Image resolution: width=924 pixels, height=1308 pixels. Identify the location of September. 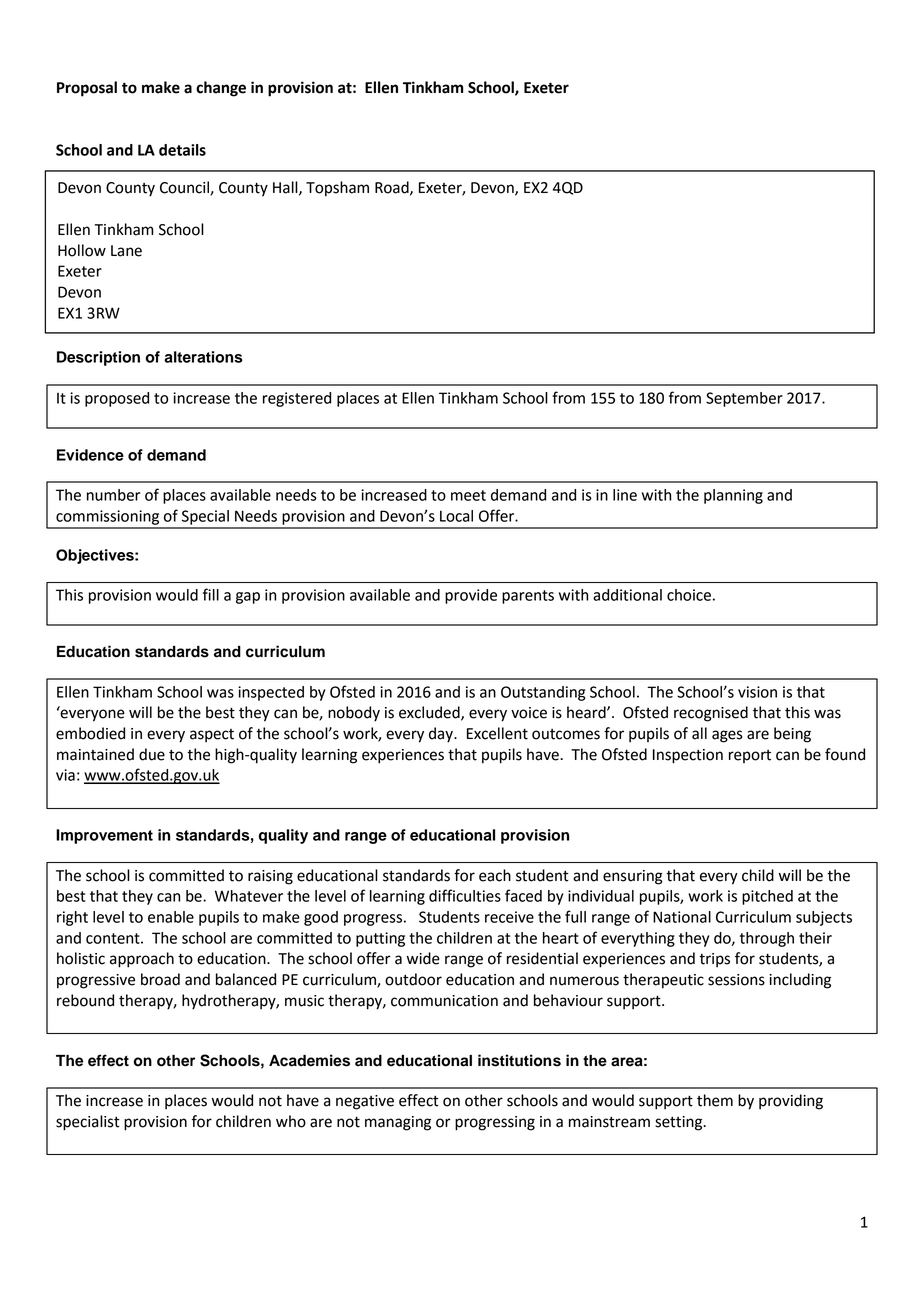
(744, 399).
